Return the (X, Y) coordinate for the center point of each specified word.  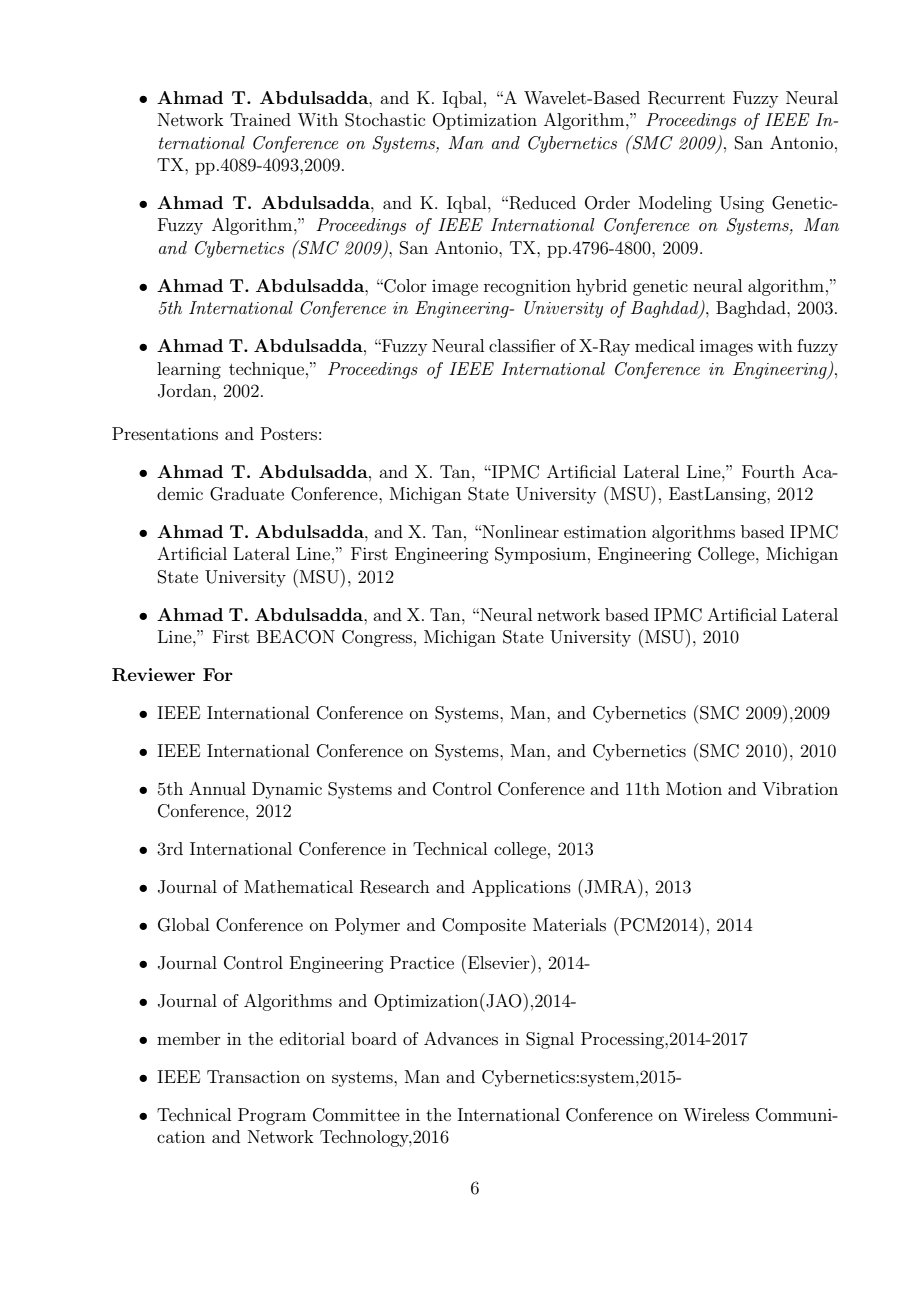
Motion (694, 788)
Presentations (165, 433)
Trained (260, 119)
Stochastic (385, 120)
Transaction (253, 1076)
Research (395, 887)
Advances (461, 1038)
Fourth (768, 471)
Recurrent (686, 98)
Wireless (716, 1114)
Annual (217, 788)
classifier (522, 345)
